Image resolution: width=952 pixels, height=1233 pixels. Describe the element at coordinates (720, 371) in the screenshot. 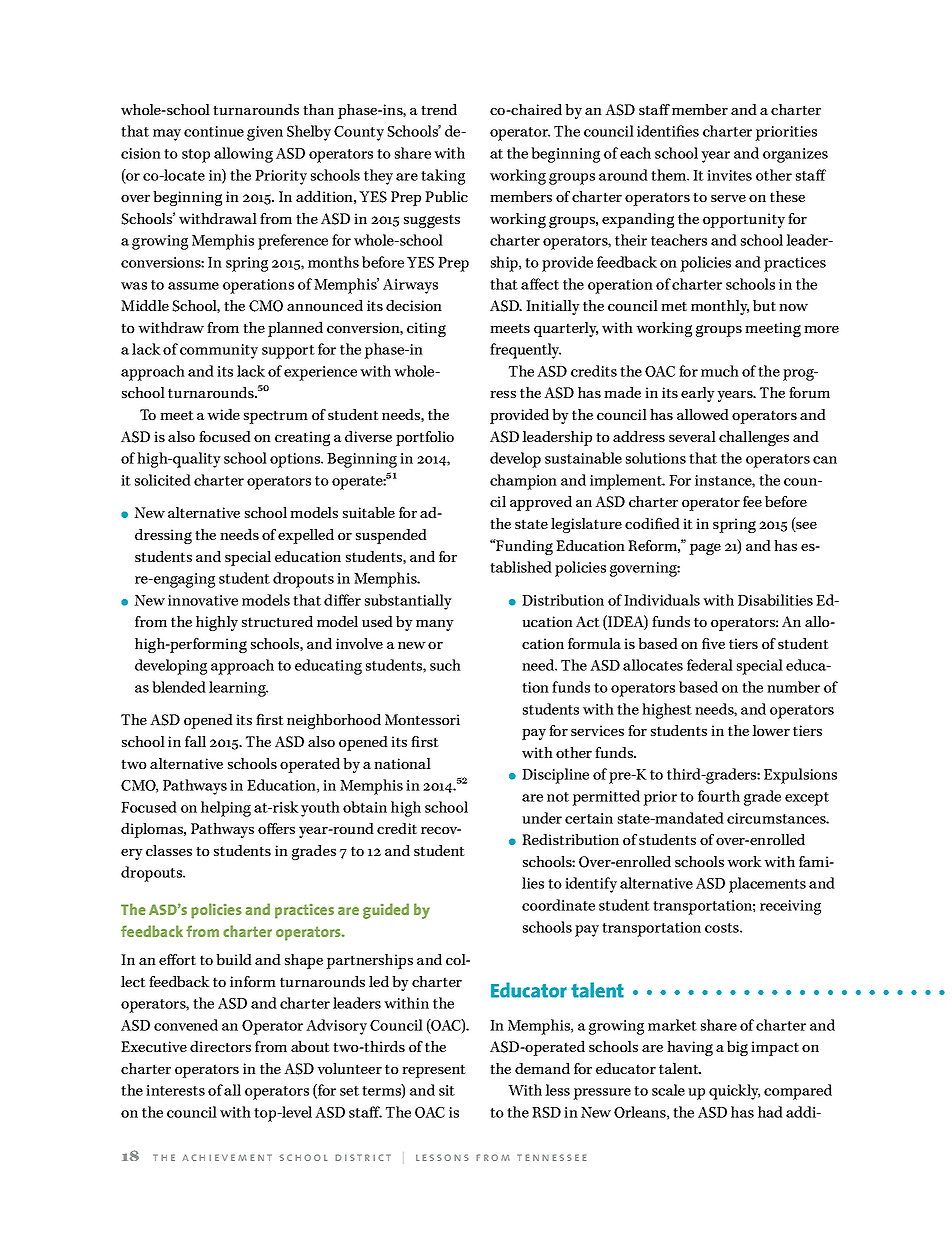

I see `much` at that location.
